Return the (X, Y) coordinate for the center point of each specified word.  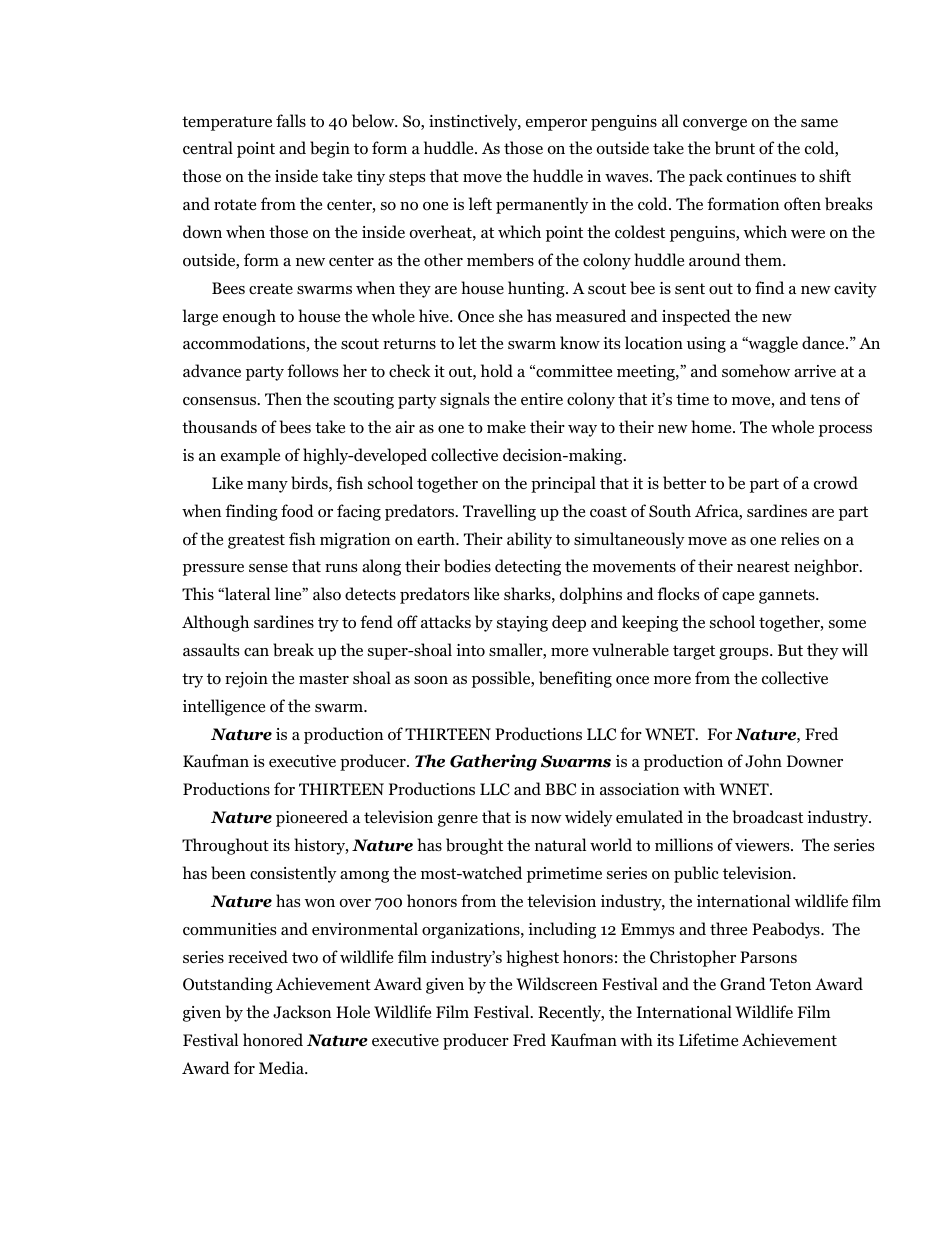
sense (268, 568)
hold (497, 371)
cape (738, 598)
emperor (556, 125)
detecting (528, 567)
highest (532, 958)
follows (312, 371)
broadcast (767, 817)
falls (291, 120)
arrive (815, 371)
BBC (560, 789)
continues (761, 176)
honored (273, 1040)
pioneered (312, 818)
